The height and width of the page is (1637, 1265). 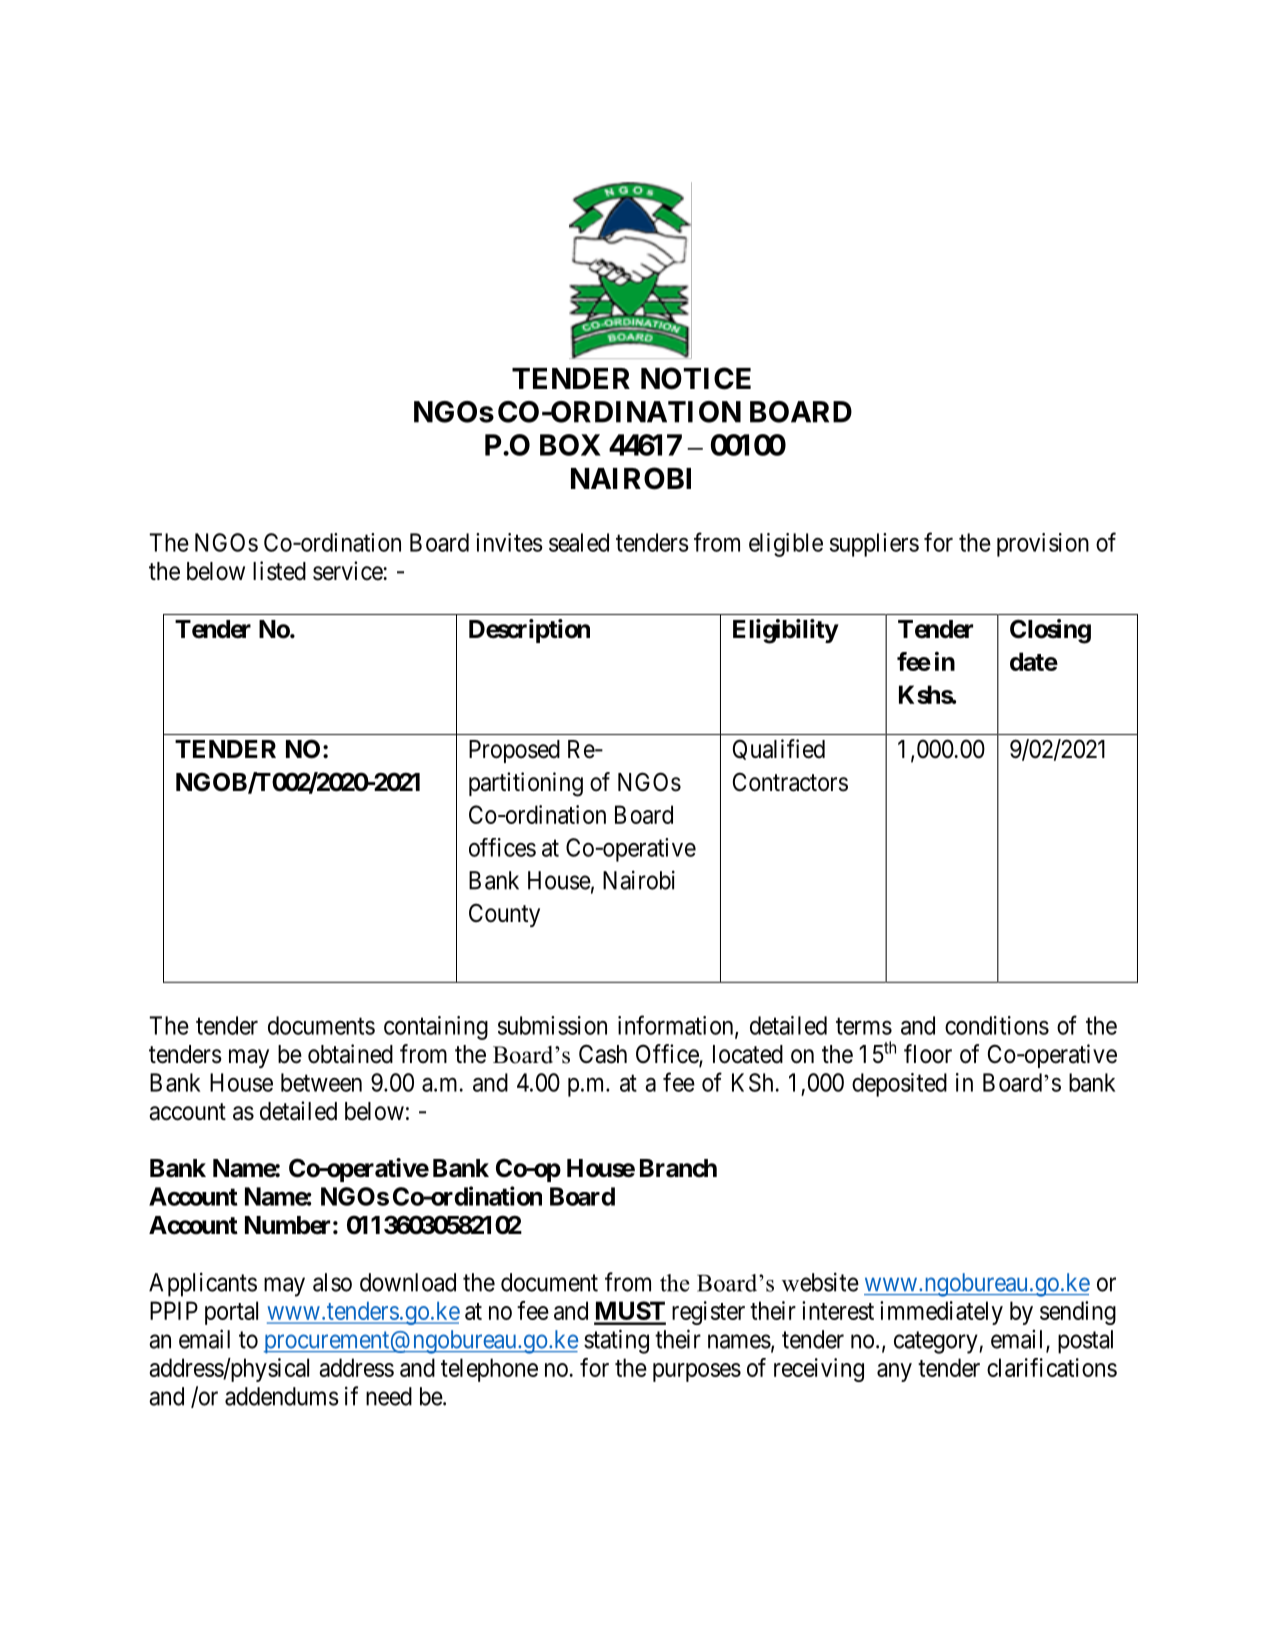 I want to click on conditions, so click(x=997, y=1025).
